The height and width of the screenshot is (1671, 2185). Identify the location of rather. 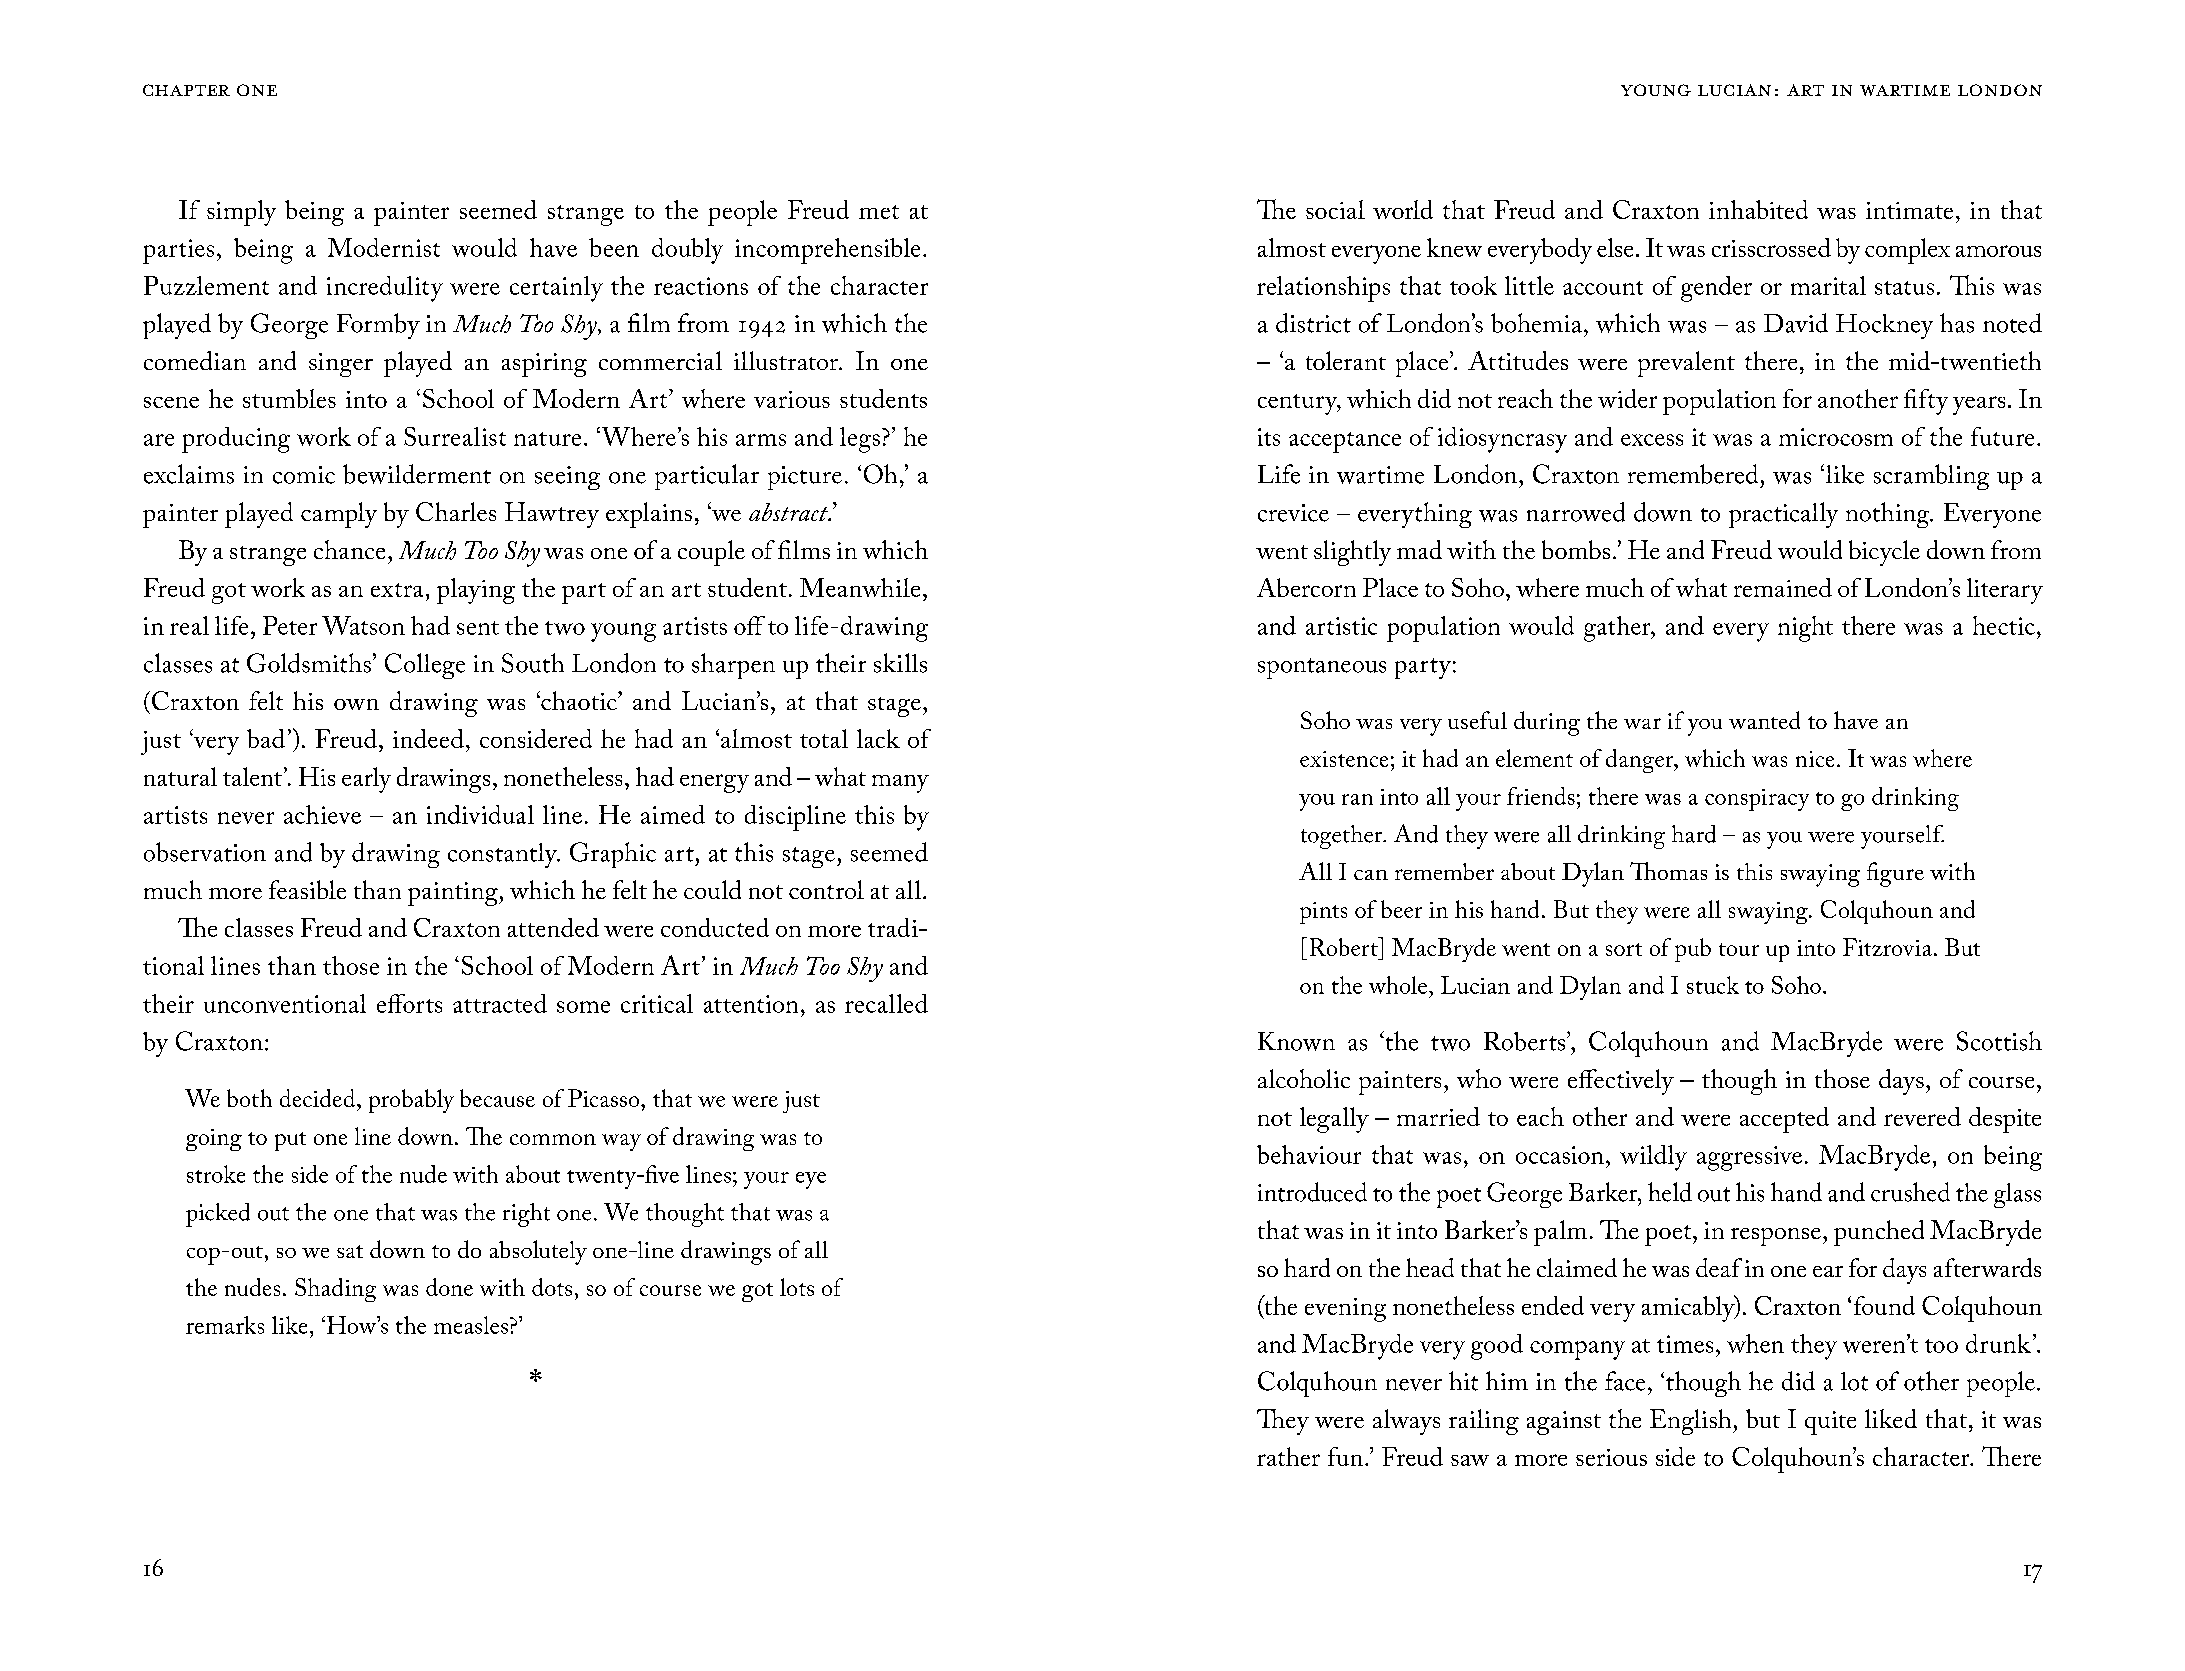
(1288, 1456).
